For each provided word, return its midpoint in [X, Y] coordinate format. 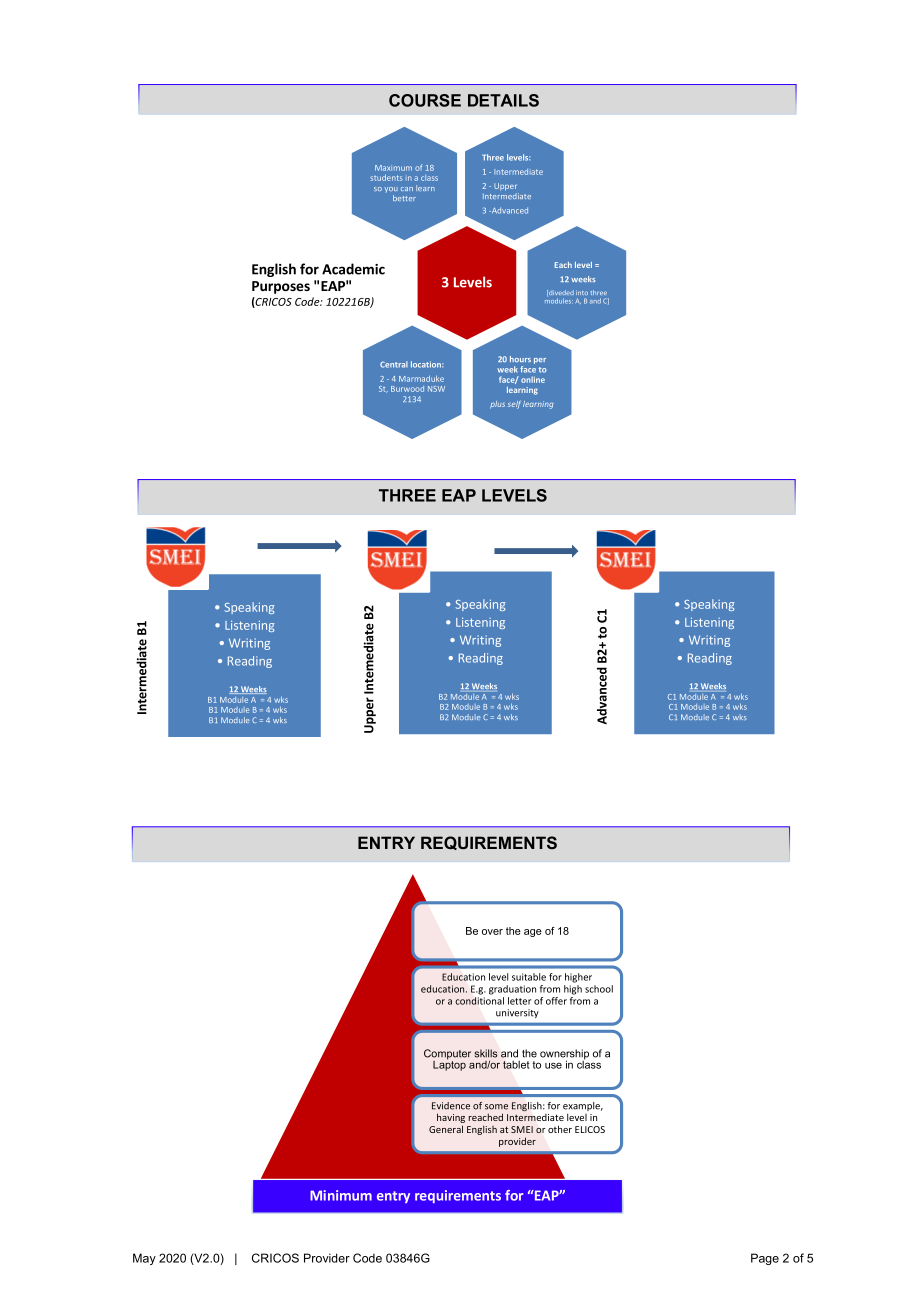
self [514, 405]
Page [765, 1259]
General [446, 1129]
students [386, 177]
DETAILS [503, 100]
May [144, 1259]
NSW [436, 389]
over [492, 932]
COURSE [425, 100]
